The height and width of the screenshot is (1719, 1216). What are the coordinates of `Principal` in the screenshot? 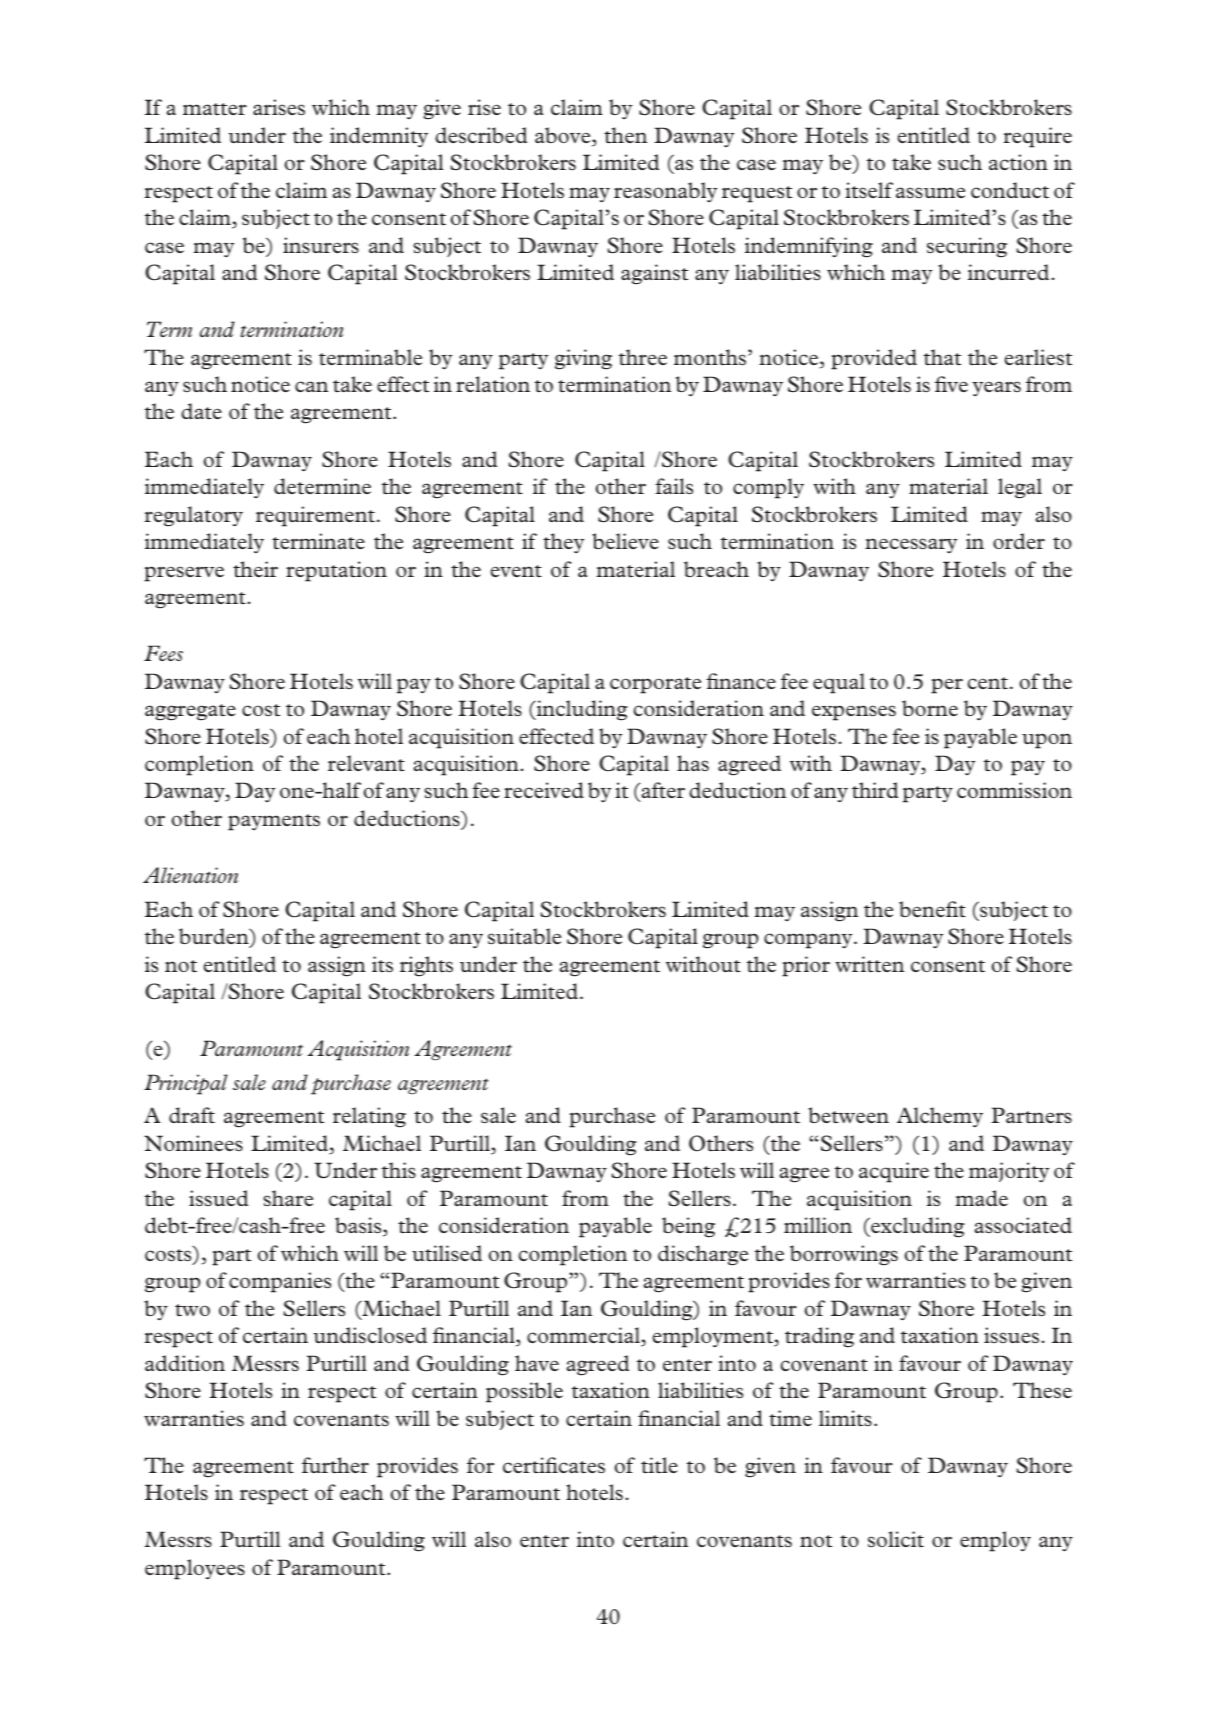 It's located at (186, 1084).
